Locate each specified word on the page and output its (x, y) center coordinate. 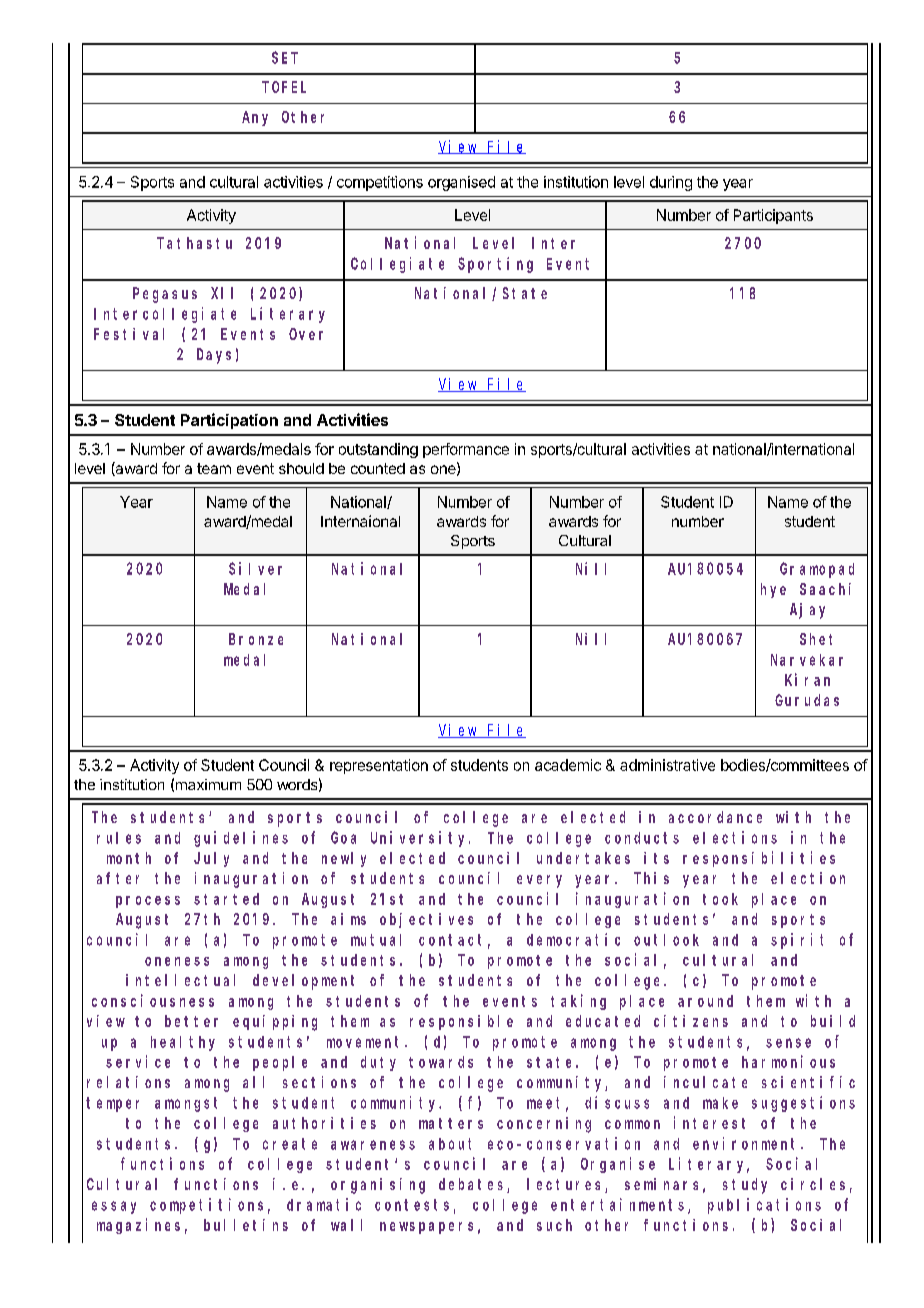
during (671, 183)
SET (285, 58)
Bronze (256, 639)
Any (255, 118)
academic (568, 765)
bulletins (246, 1225)
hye (773, 590)
